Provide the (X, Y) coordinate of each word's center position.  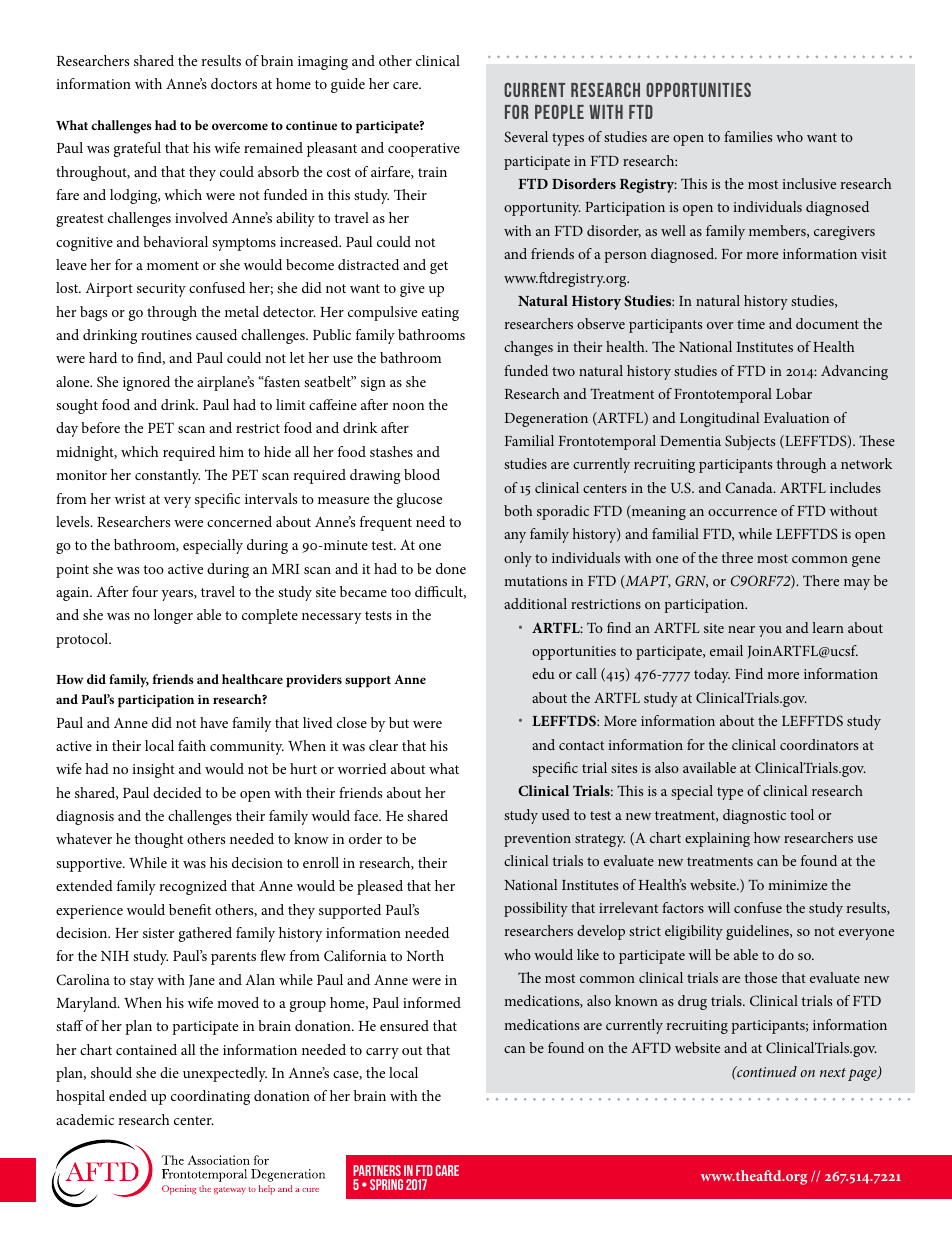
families (748, 136)
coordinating (210, 1097)
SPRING (386, 1184)
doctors (234, 83)
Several (526, 136)
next (833, 1072)
